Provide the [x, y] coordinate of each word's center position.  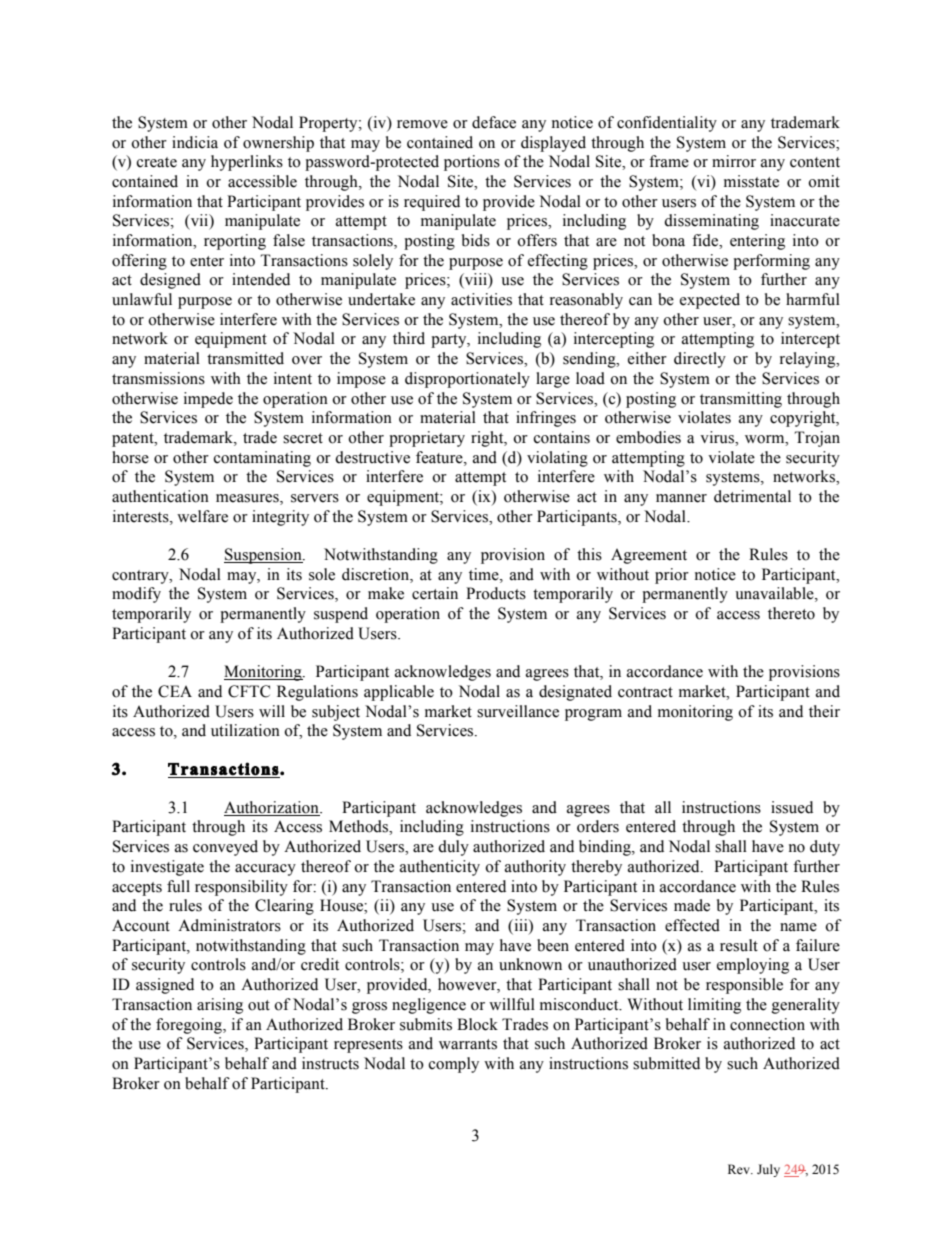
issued [792, 807]
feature [440, 457]
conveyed [225, 848]
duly [453, 848]
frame [669, 161]
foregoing [190, 1026]
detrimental [752, 496]
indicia [195, 142]
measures [248, 498]
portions [472, 163]
